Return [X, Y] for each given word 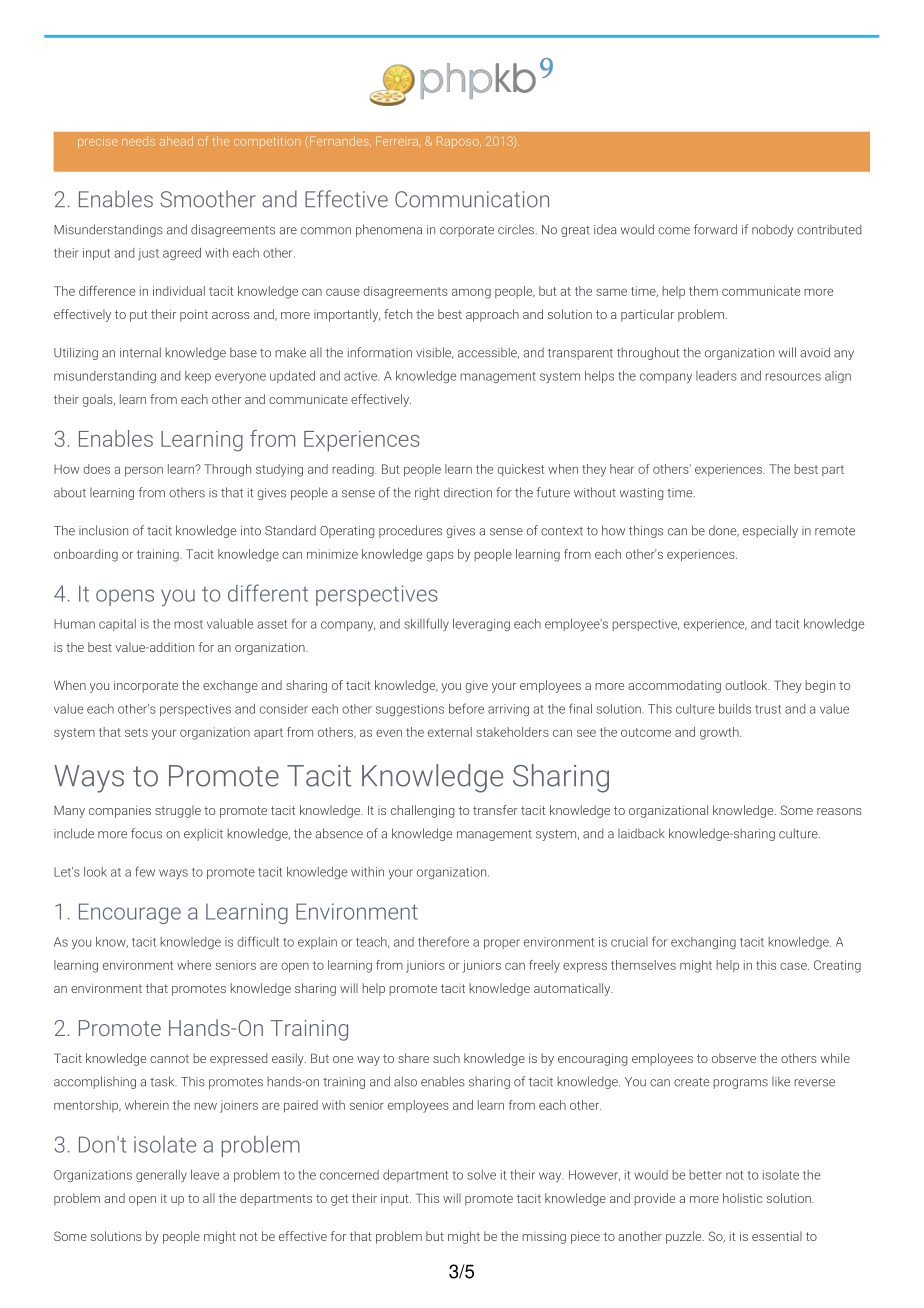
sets [136, 732]
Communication [472, 199]
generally [161, 1176]
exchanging [703, 943]
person [144, 472]
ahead [176, 141]
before [466, 708]
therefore [443, 941]
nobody [773, 230]
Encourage [130, 913]
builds [735, 709]
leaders [716, 376]
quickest [521, 470]
